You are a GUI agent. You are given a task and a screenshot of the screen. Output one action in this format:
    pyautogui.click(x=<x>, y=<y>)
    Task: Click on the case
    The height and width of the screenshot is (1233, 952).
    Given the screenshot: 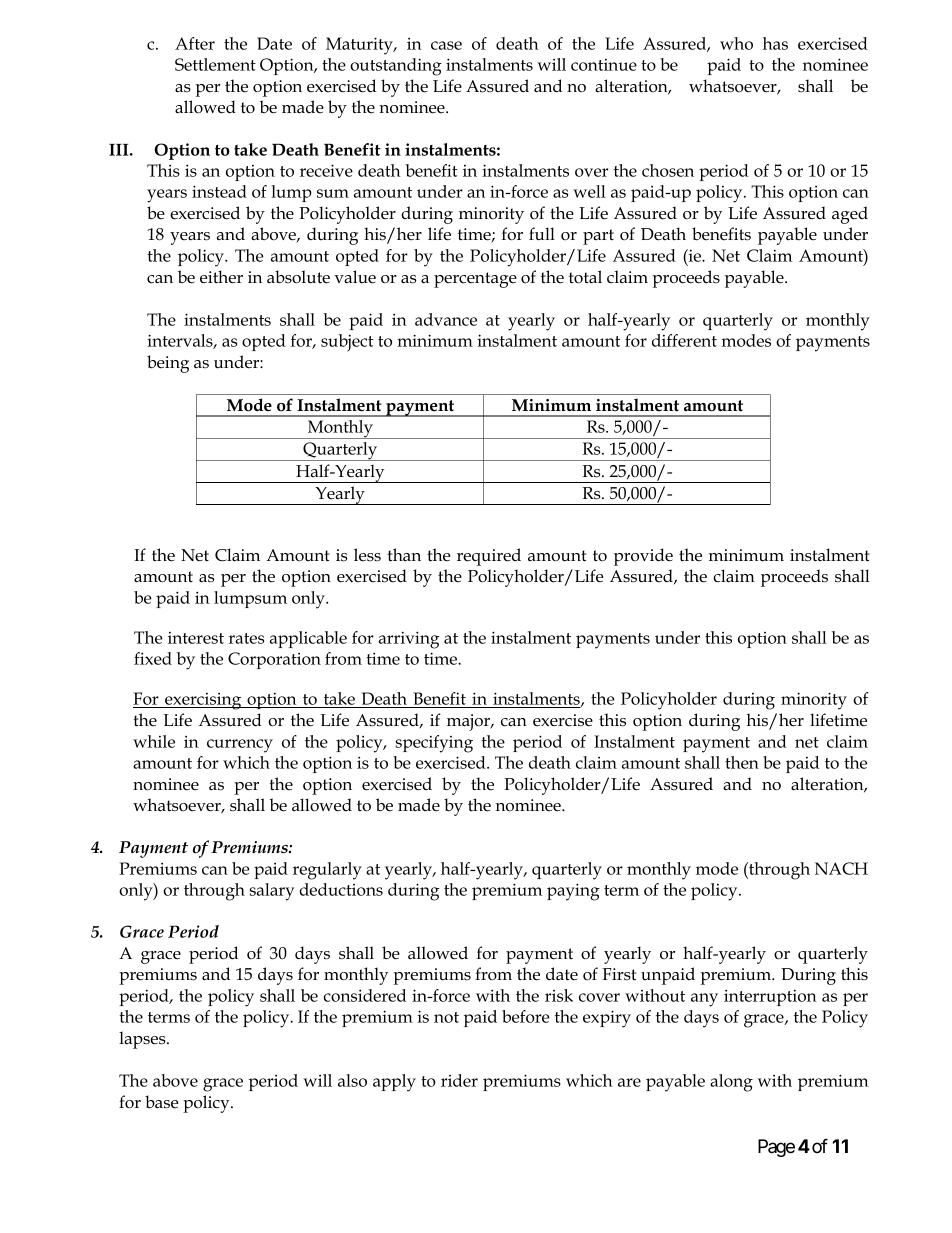 What is the action you would take?
    pyautogui.click(x=446, y=45)
